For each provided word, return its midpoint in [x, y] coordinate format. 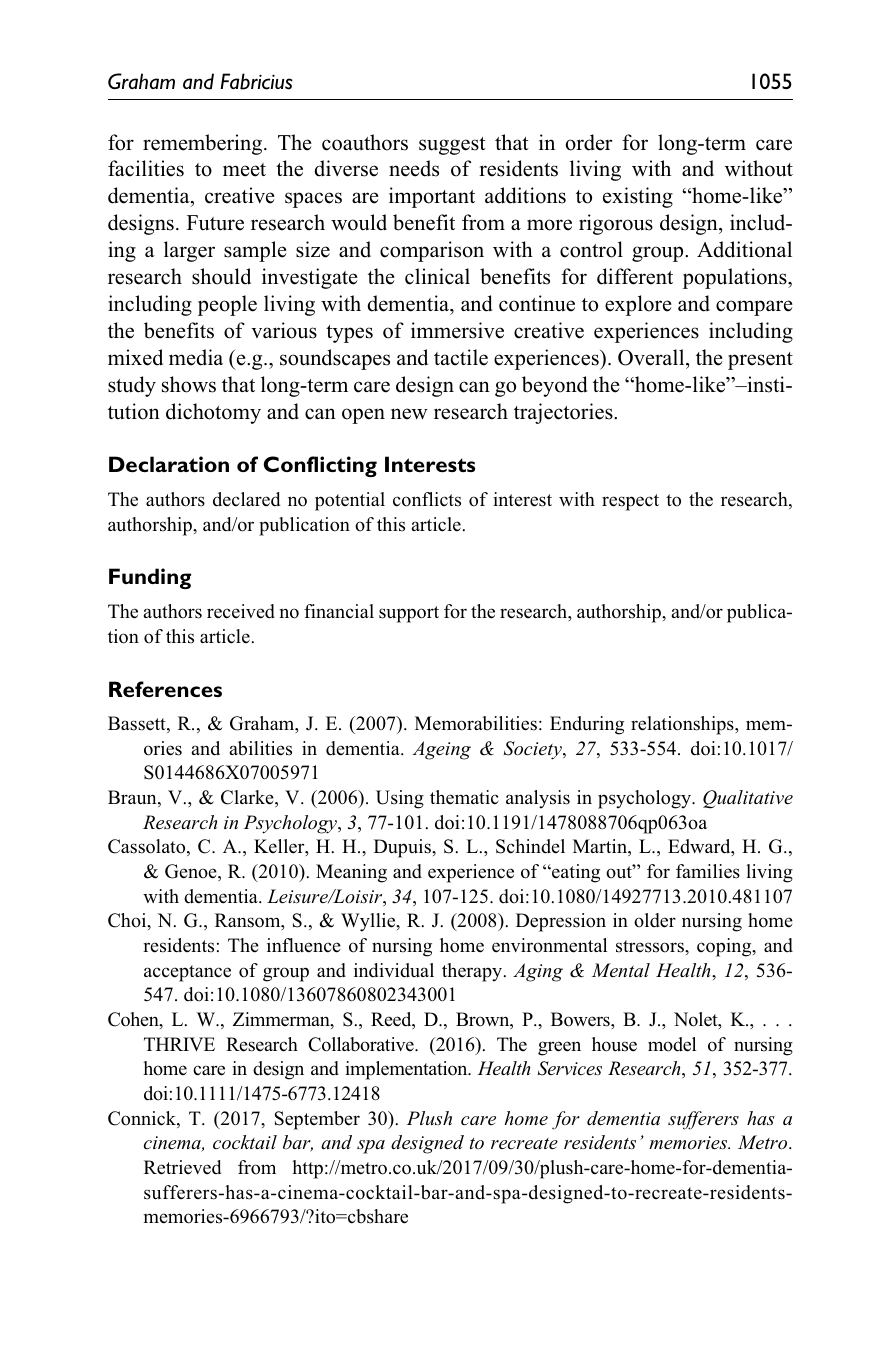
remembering [204, 144]
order [589, 142]
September [317, 1120]
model [672, 1044]
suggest [452, 146]
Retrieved [182, 1167]
